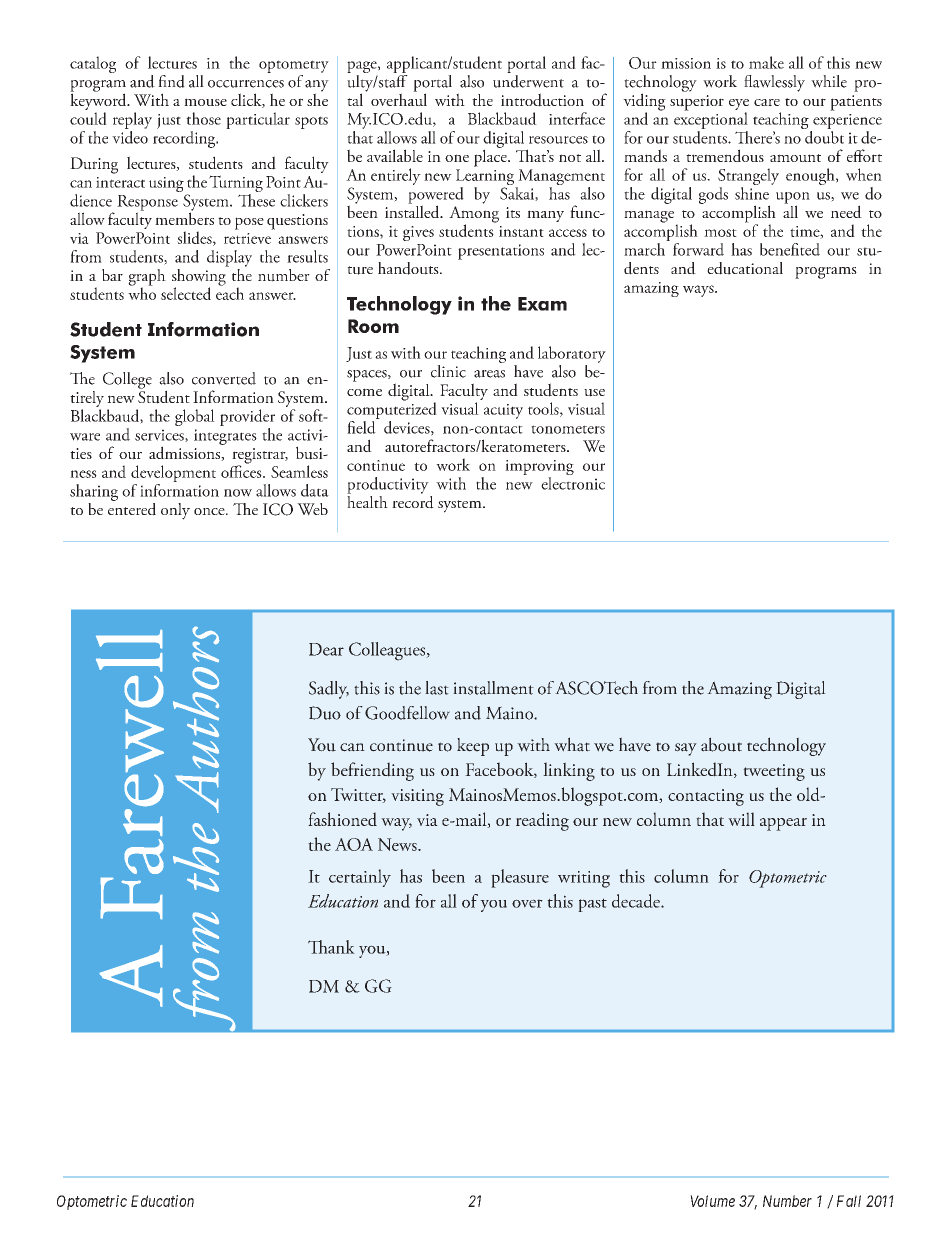  I want to click on Thank, so click(331, 947).
